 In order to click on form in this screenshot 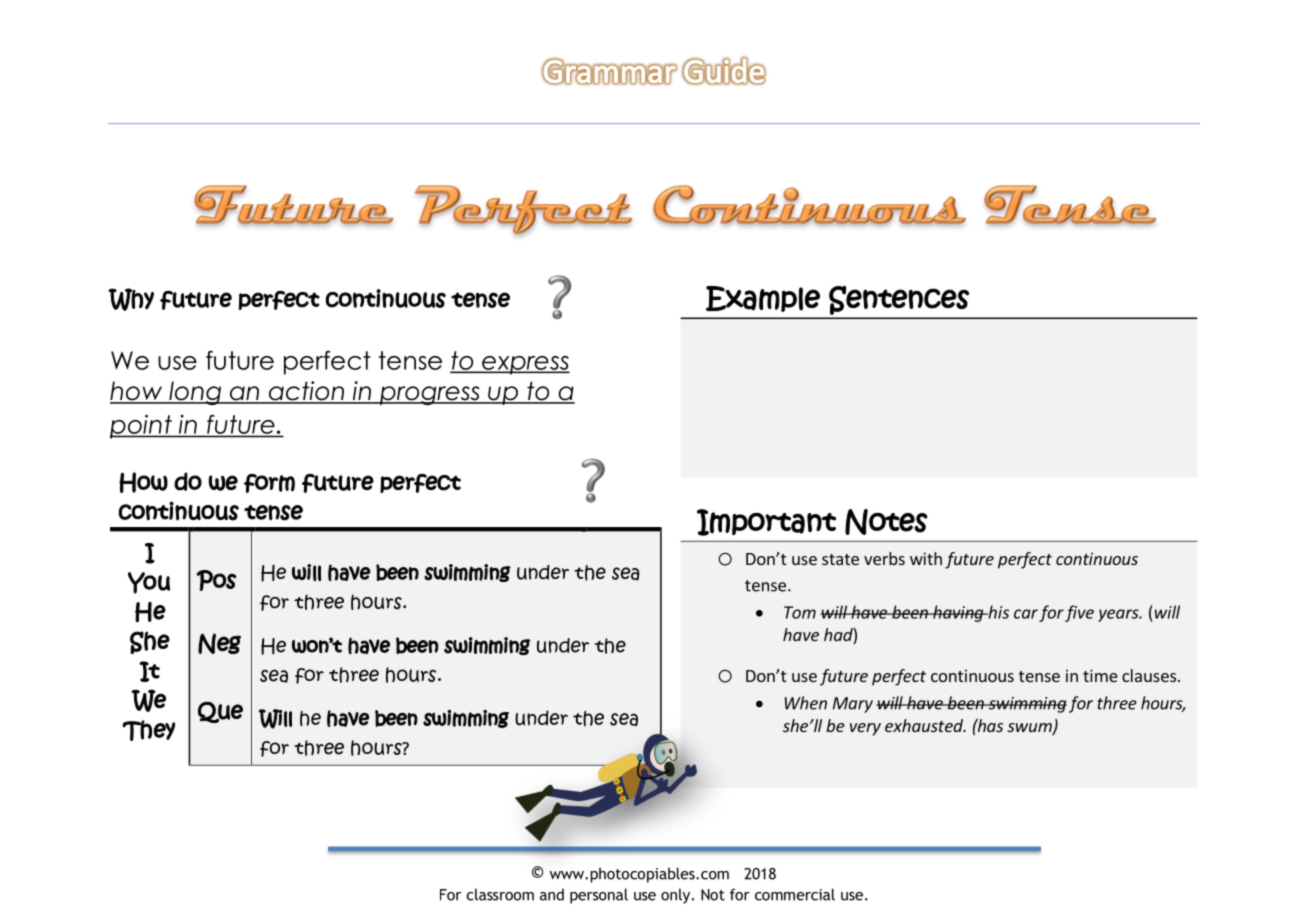, I will do `click(269, 483)`.
